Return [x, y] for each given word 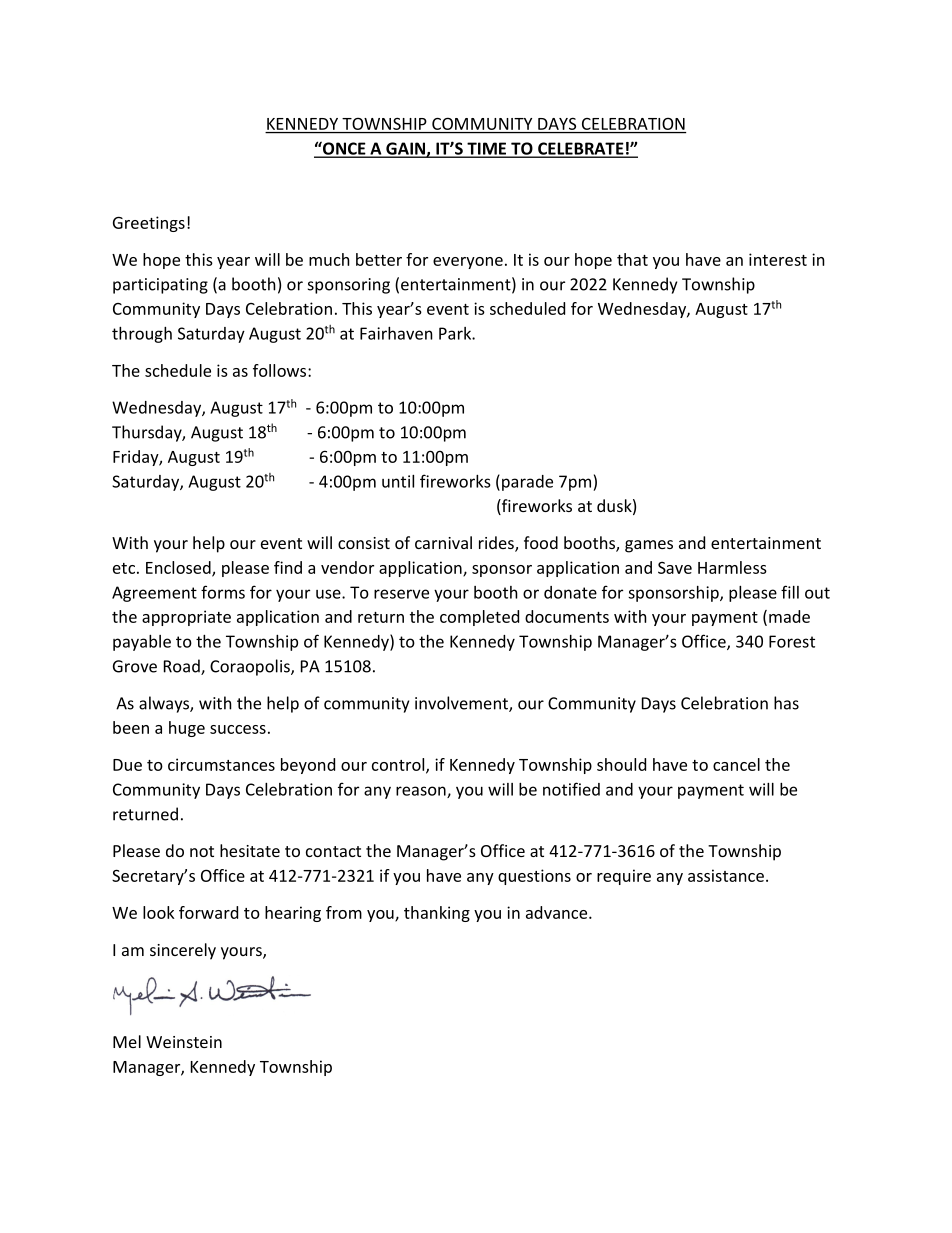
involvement [462, 704]
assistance [726, 875]
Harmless [732, 567]
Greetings [149, 224]
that [632, 259]
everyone [468, 263]
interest [778, 259]
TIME [487, 149]
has [786, 703]
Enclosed [179, 568]
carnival [443, 542]
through [142, 335]
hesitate [250, 850]
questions [534, 877]
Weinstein [184, 1042]
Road [183, 667]
